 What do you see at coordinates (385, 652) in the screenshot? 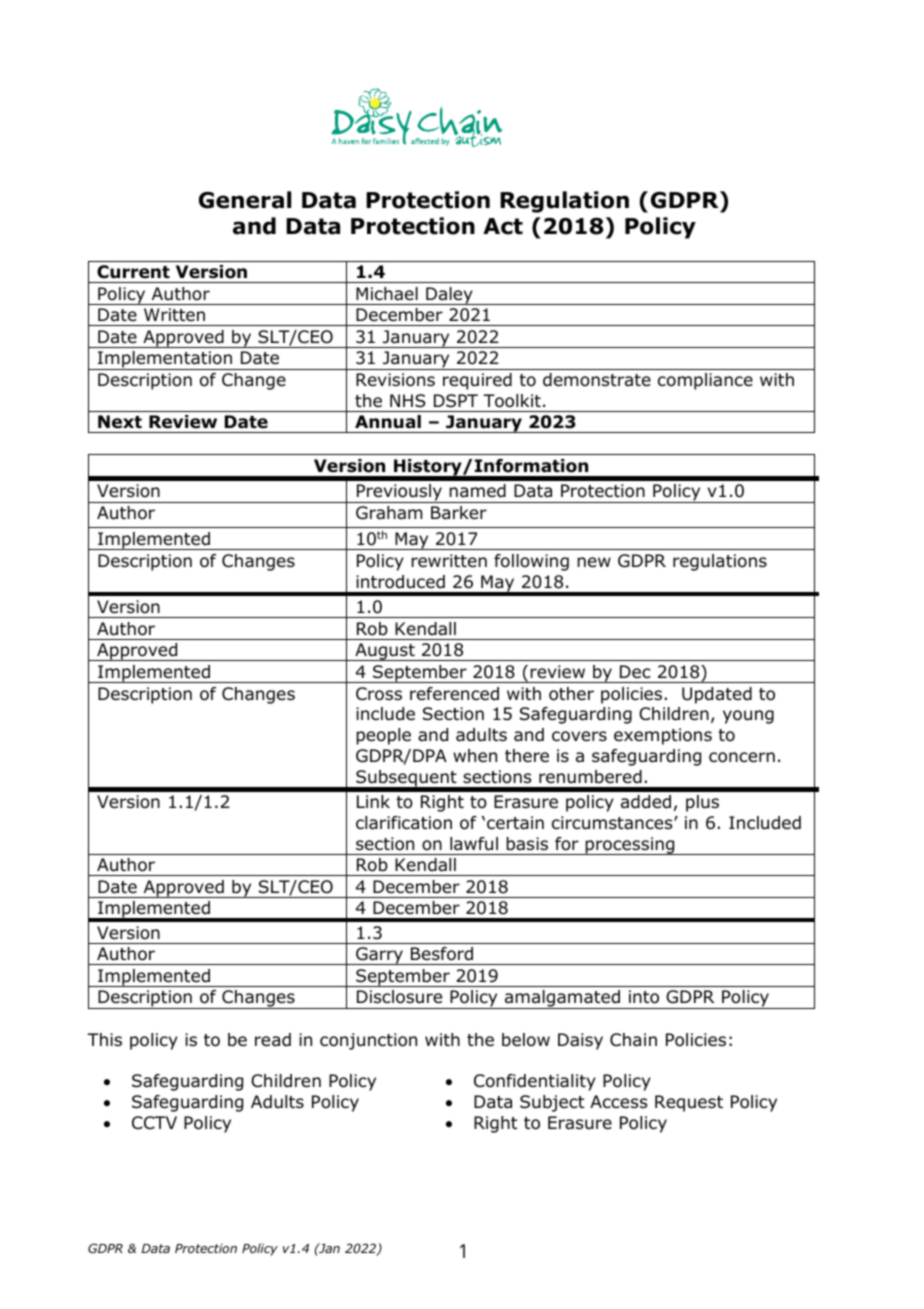
I see `August` at bounding box center [385, 652].
